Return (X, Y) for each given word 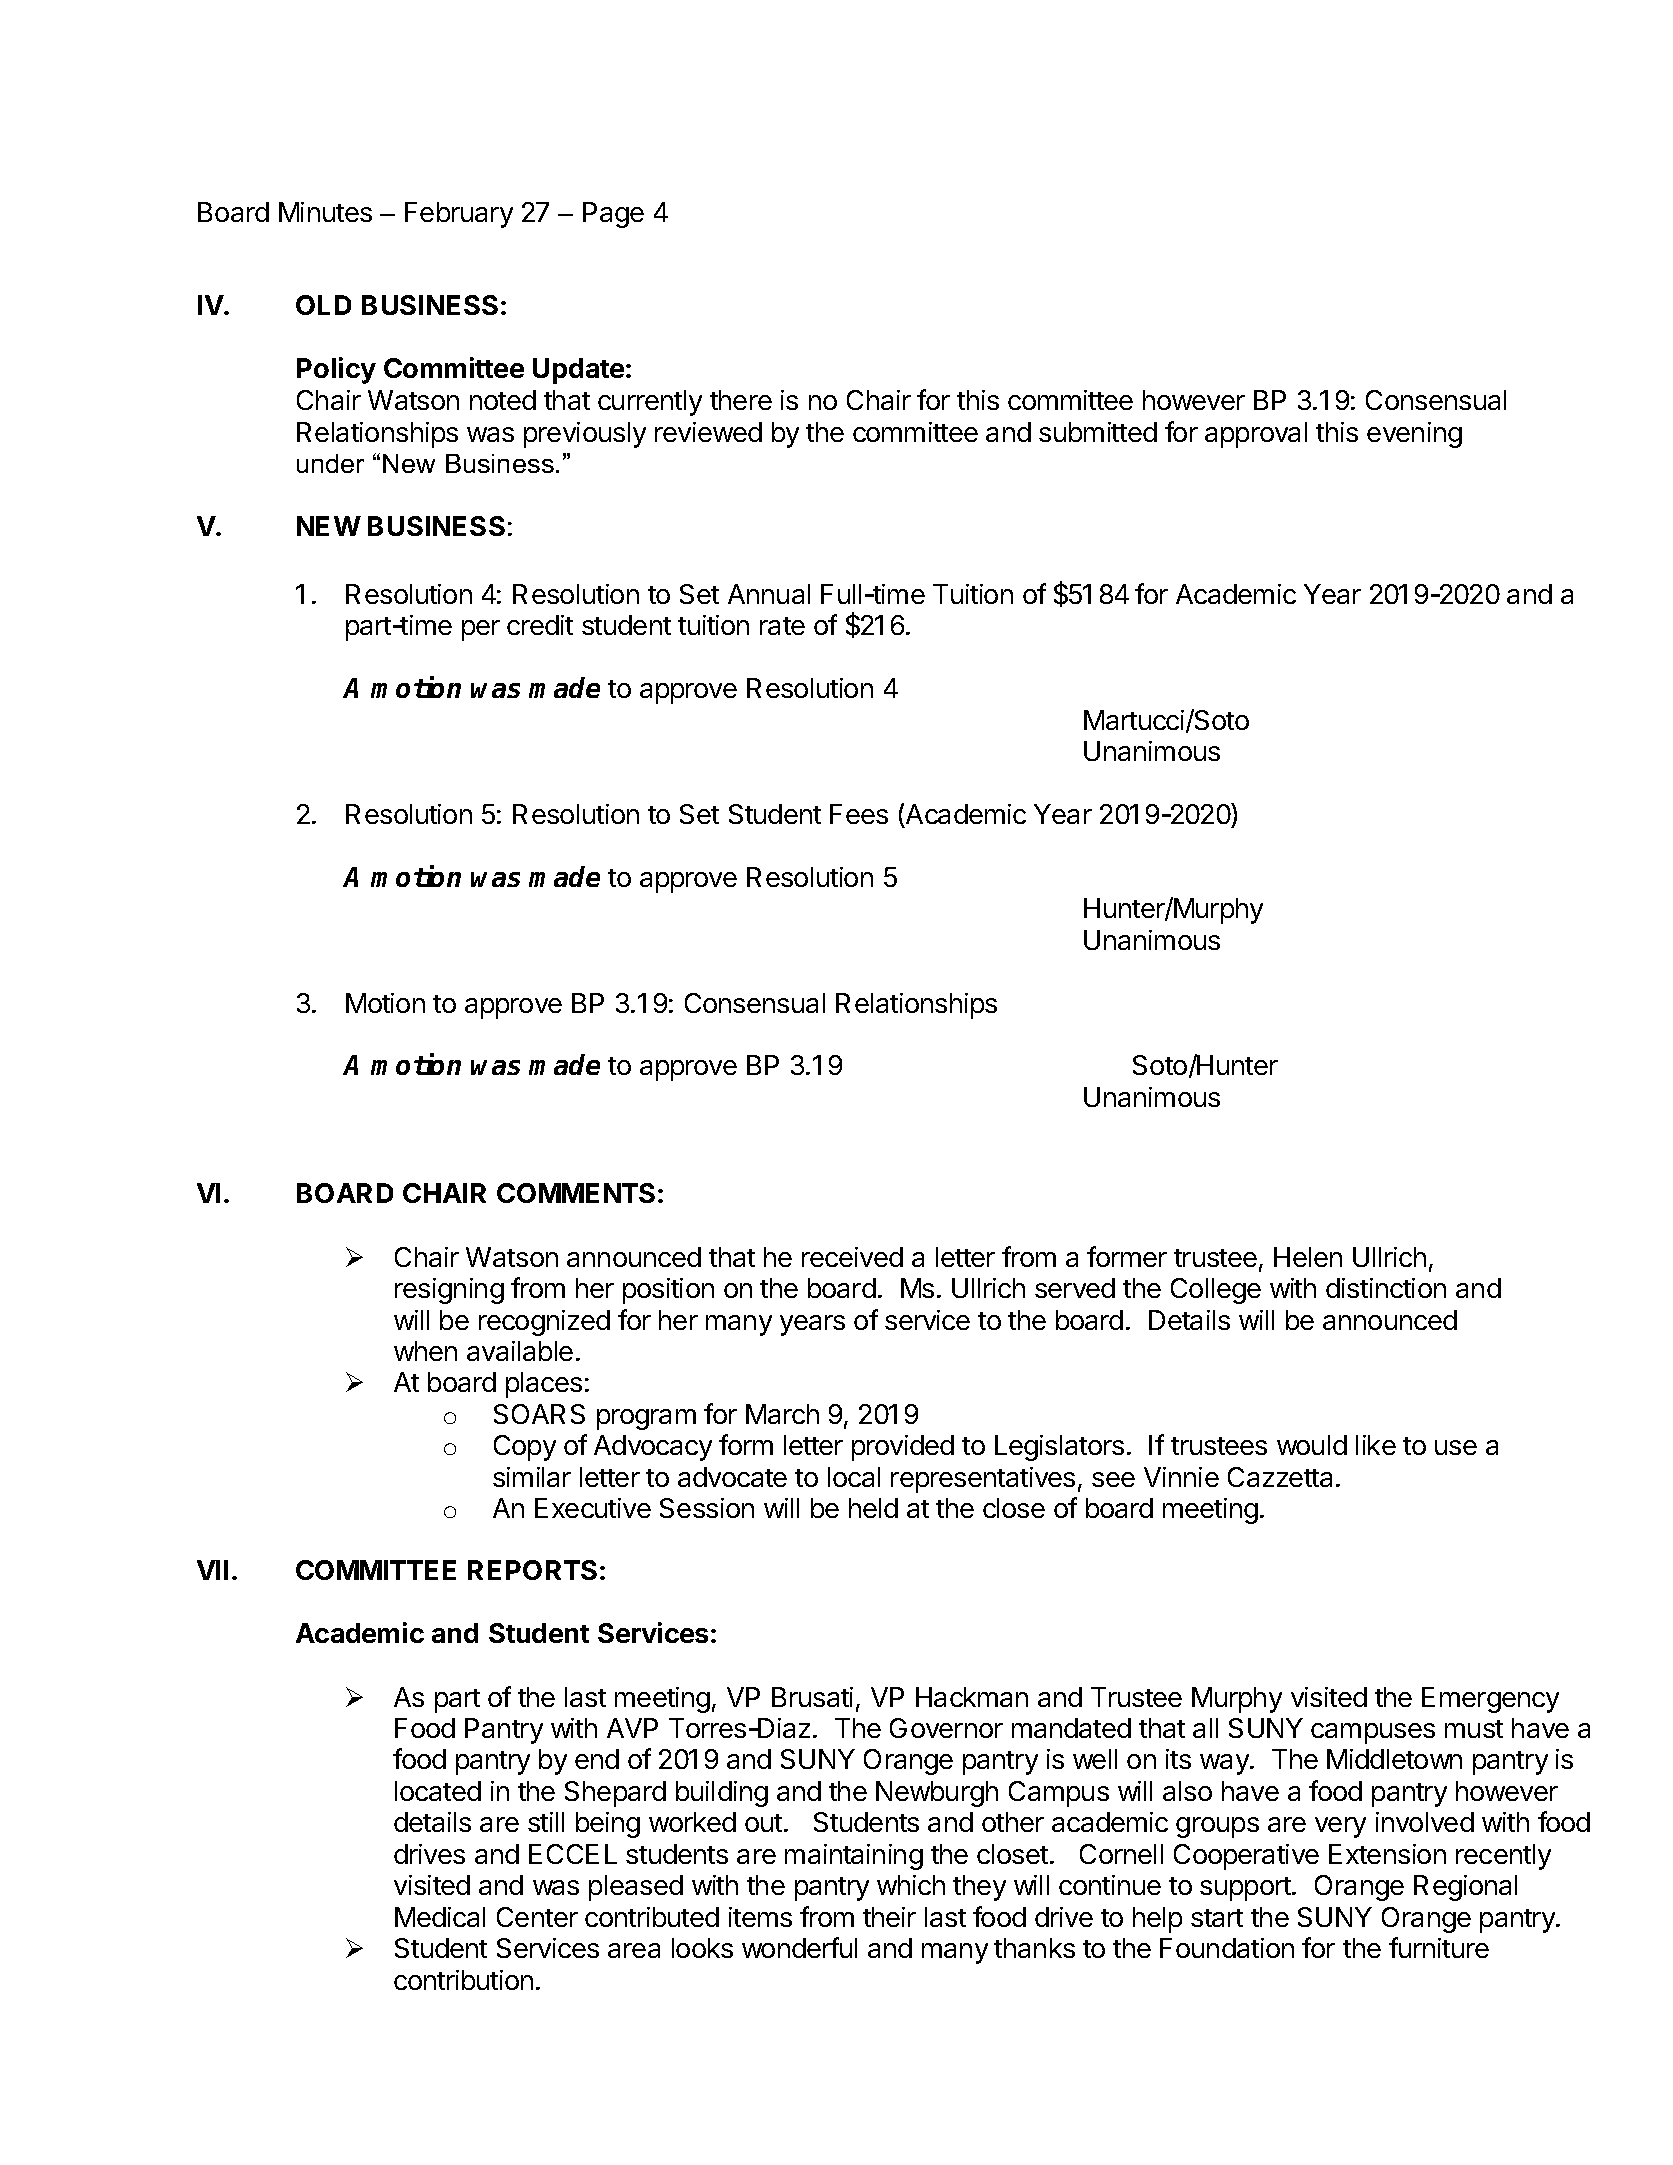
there (741, 400)
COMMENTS (576, 1193)
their (889, 1917)
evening (1414, 435)
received (852, 1257)
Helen (1308, 1257)
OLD (323, 305)
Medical (440, 1917)
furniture (1439, 1947)
